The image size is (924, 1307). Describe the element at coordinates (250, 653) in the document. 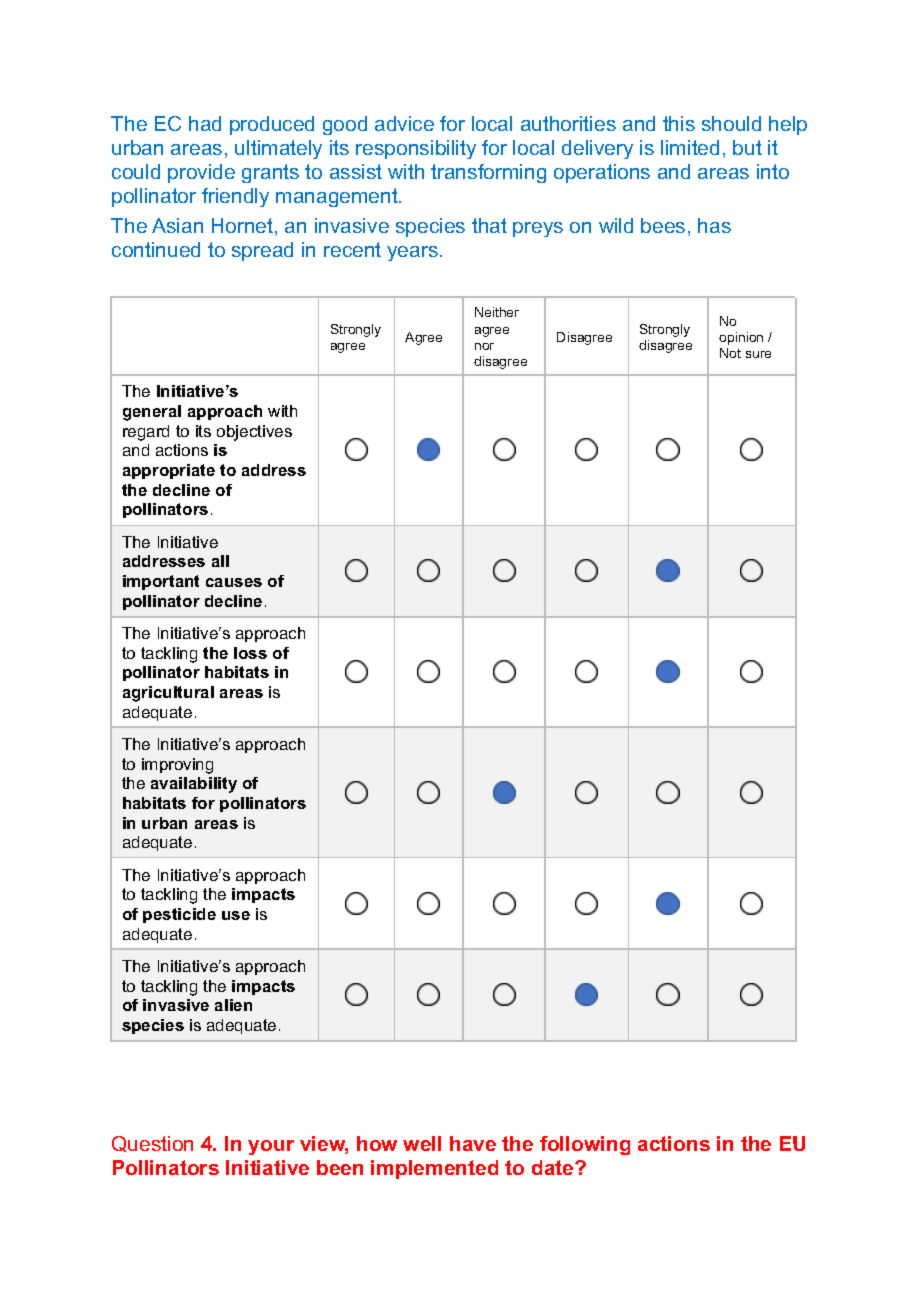

I see `loss` at that location.
